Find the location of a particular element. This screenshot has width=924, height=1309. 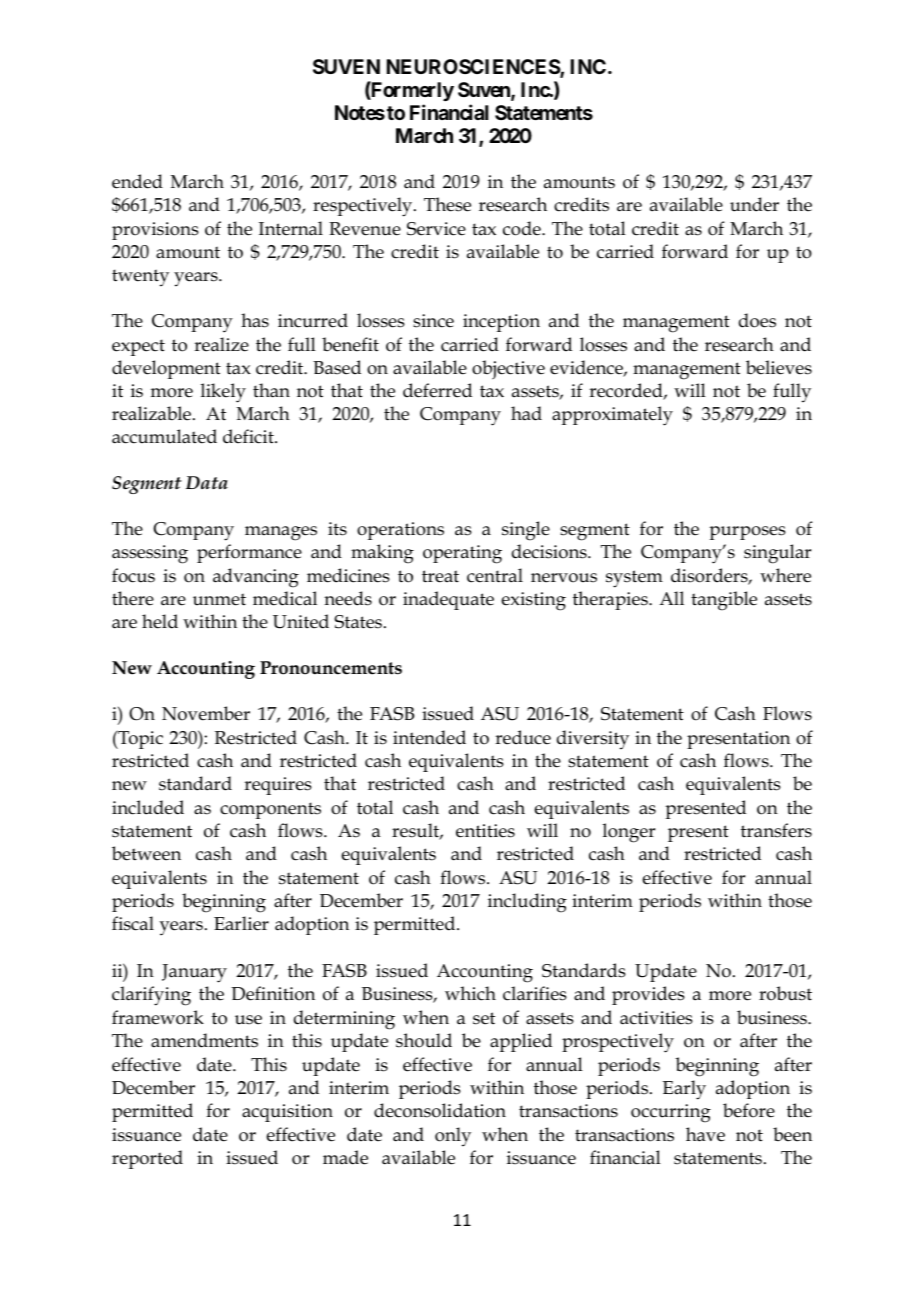

only is located at coordinates (453, 1137).
